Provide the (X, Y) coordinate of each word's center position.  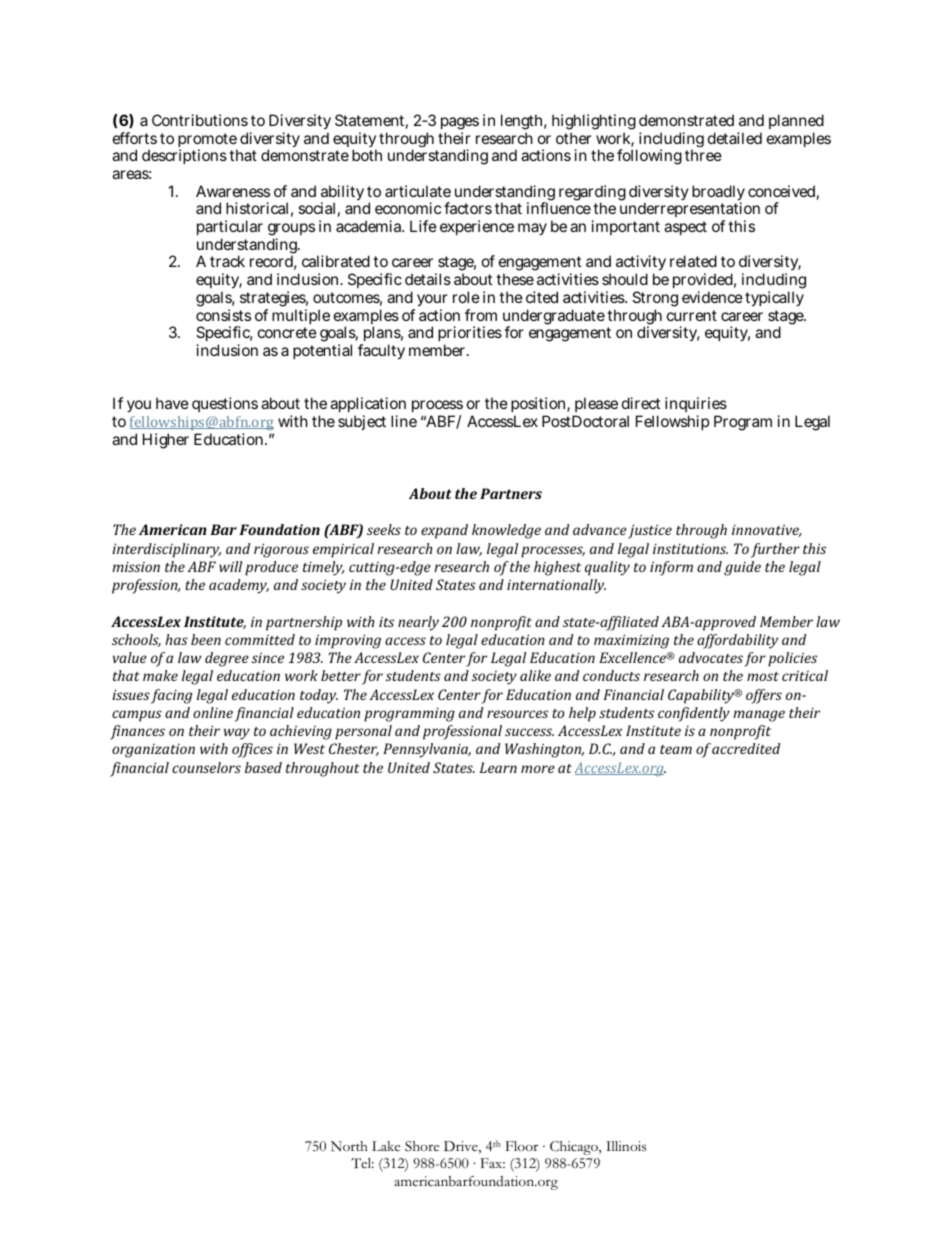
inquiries (696, 406)
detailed (735, 138)
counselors (206, 767)
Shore (422, 1146)
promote (207, 141)
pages (460, 125)
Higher (166, 441)
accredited (746, 748)
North (349, 1146)
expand (444, 531)
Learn (498, 767)
